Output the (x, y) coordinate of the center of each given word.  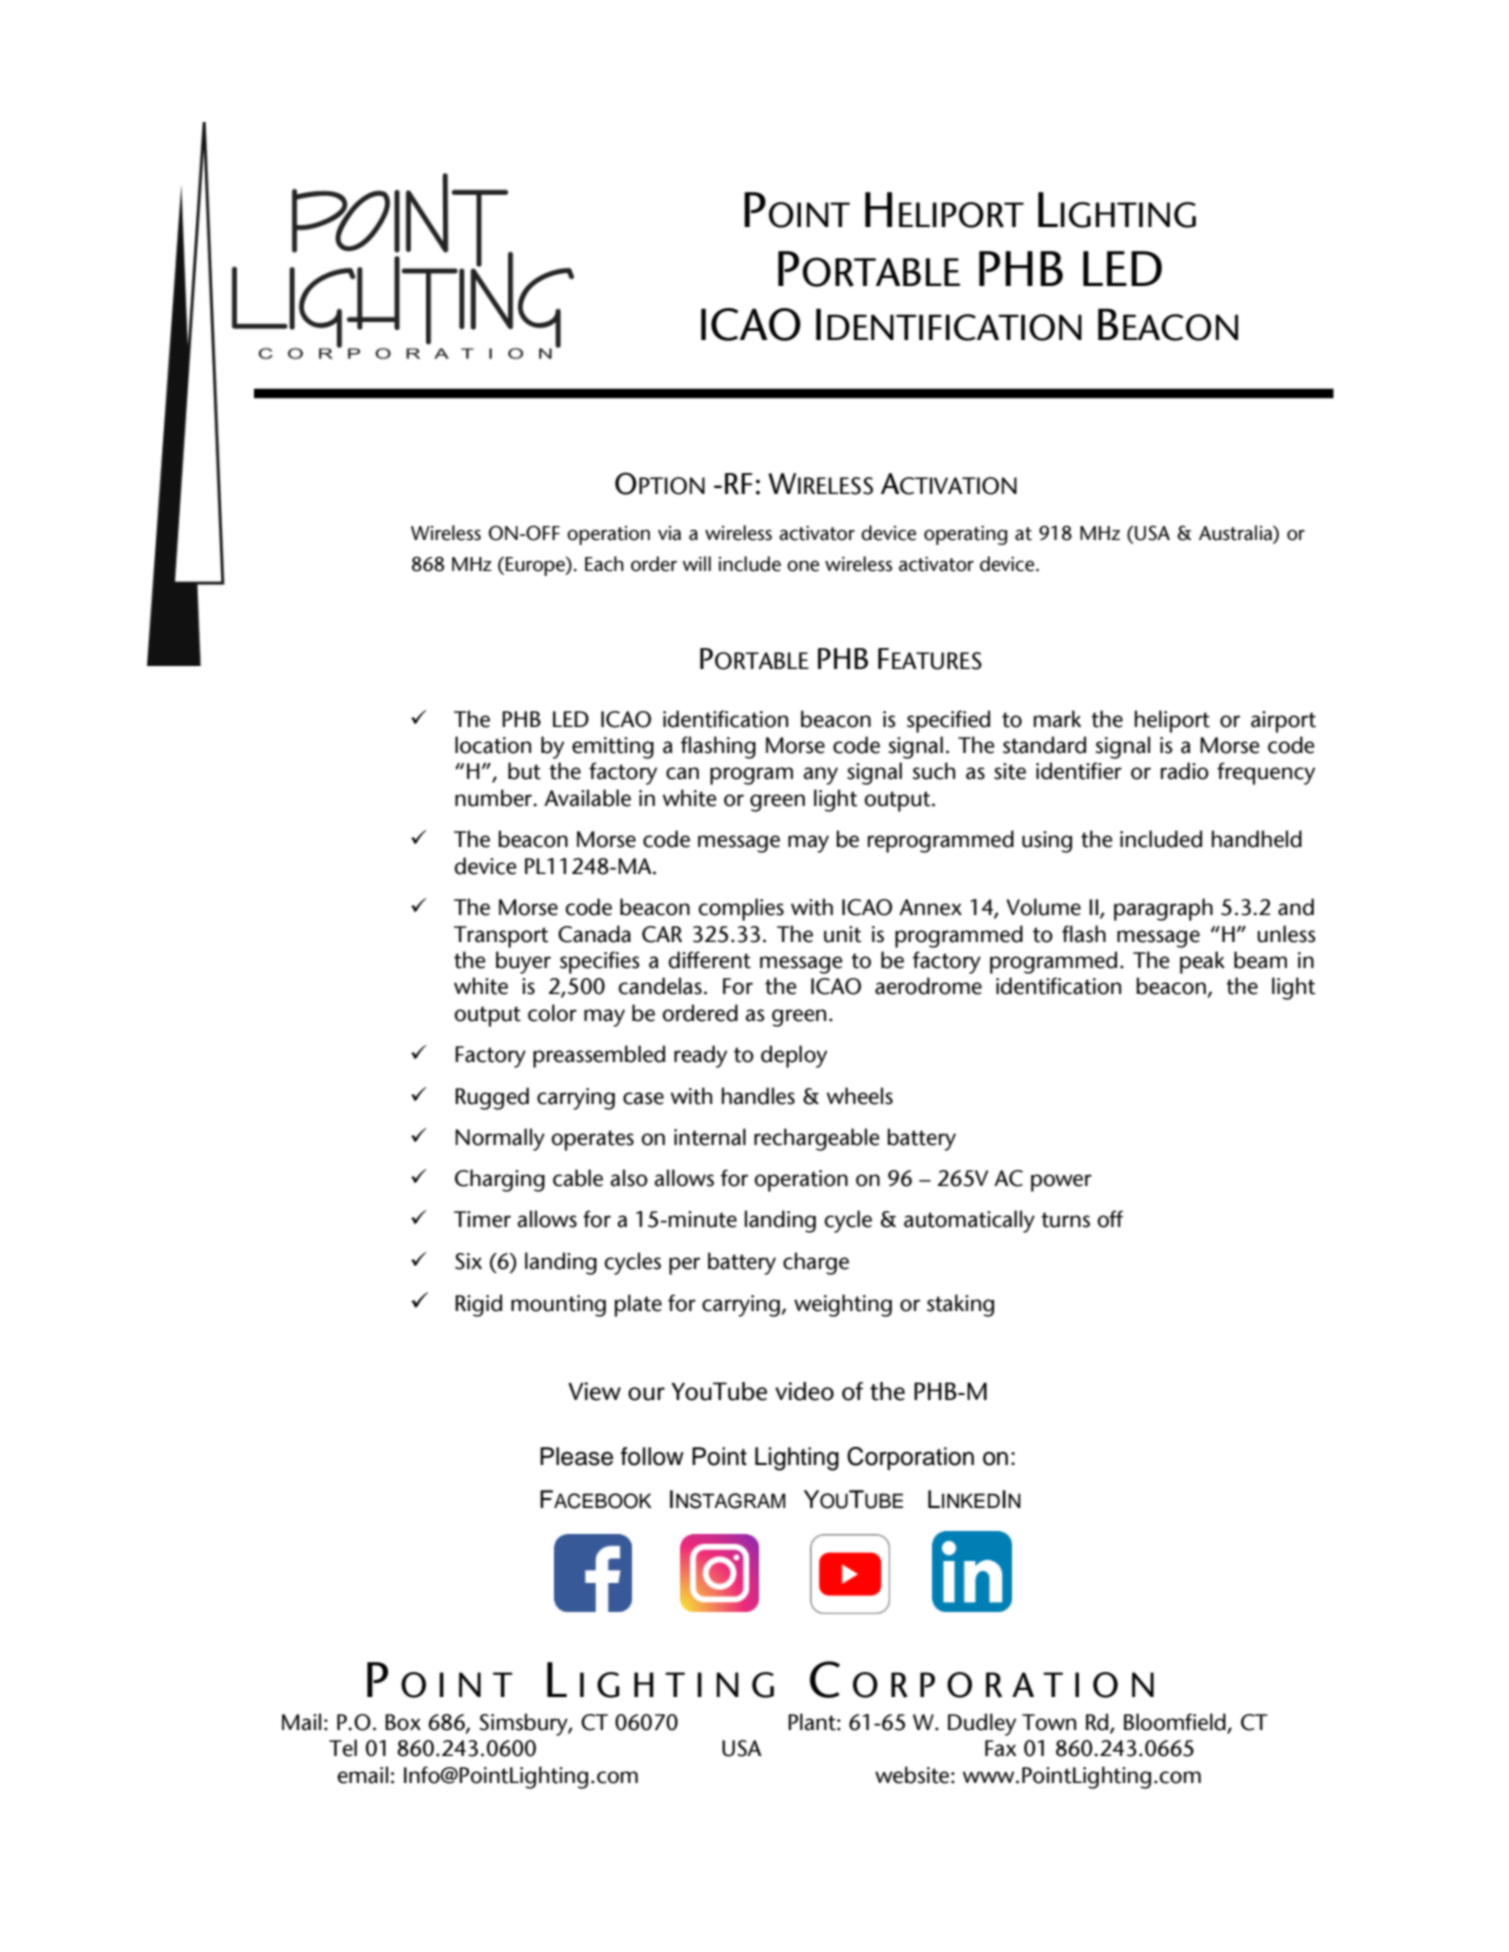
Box (403, 1722)
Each (604, 564)
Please (576, 1456)
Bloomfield (1176, 1723)
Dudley (982, 1724)
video (804, 1391)
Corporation (910, 1458)
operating (965, 535)
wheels (859, 1096)
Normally (500, 1139)
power (1061, 1183)
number (495, 798)
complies (741, 909)
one (803, 566)
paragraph (1163, 909)
